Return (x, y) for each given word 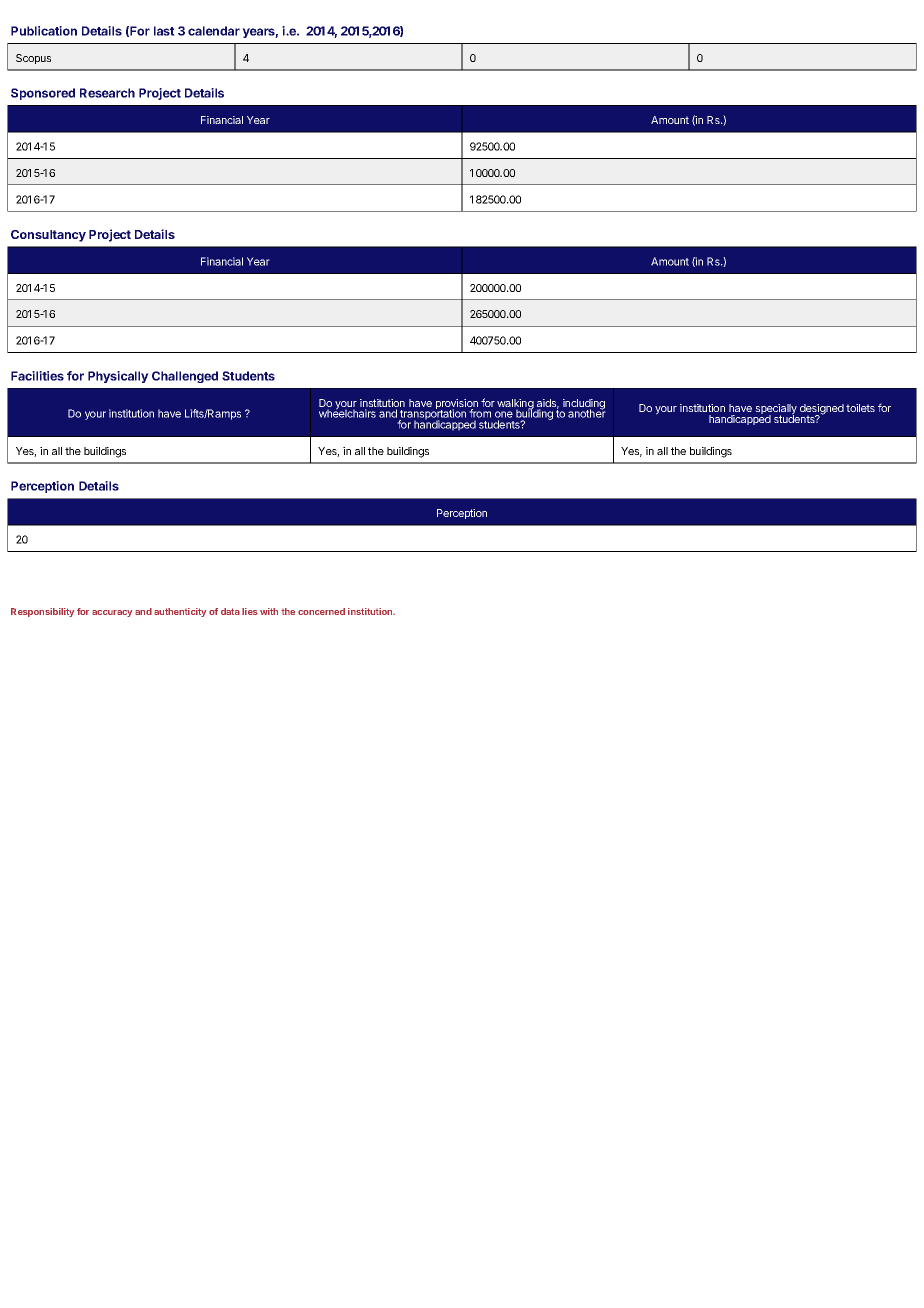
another (587, 413)
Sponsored (43, 94)
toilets (860, 408)
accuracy (112, 613)
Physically (118, 377)
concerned (321, 611)
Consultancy (48, 236)
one (504, 414)
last (164, 31)
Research (107, 93)
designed (822, 410)
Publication (44, 31)
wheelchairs (347, 413)
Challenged (185, 377)
